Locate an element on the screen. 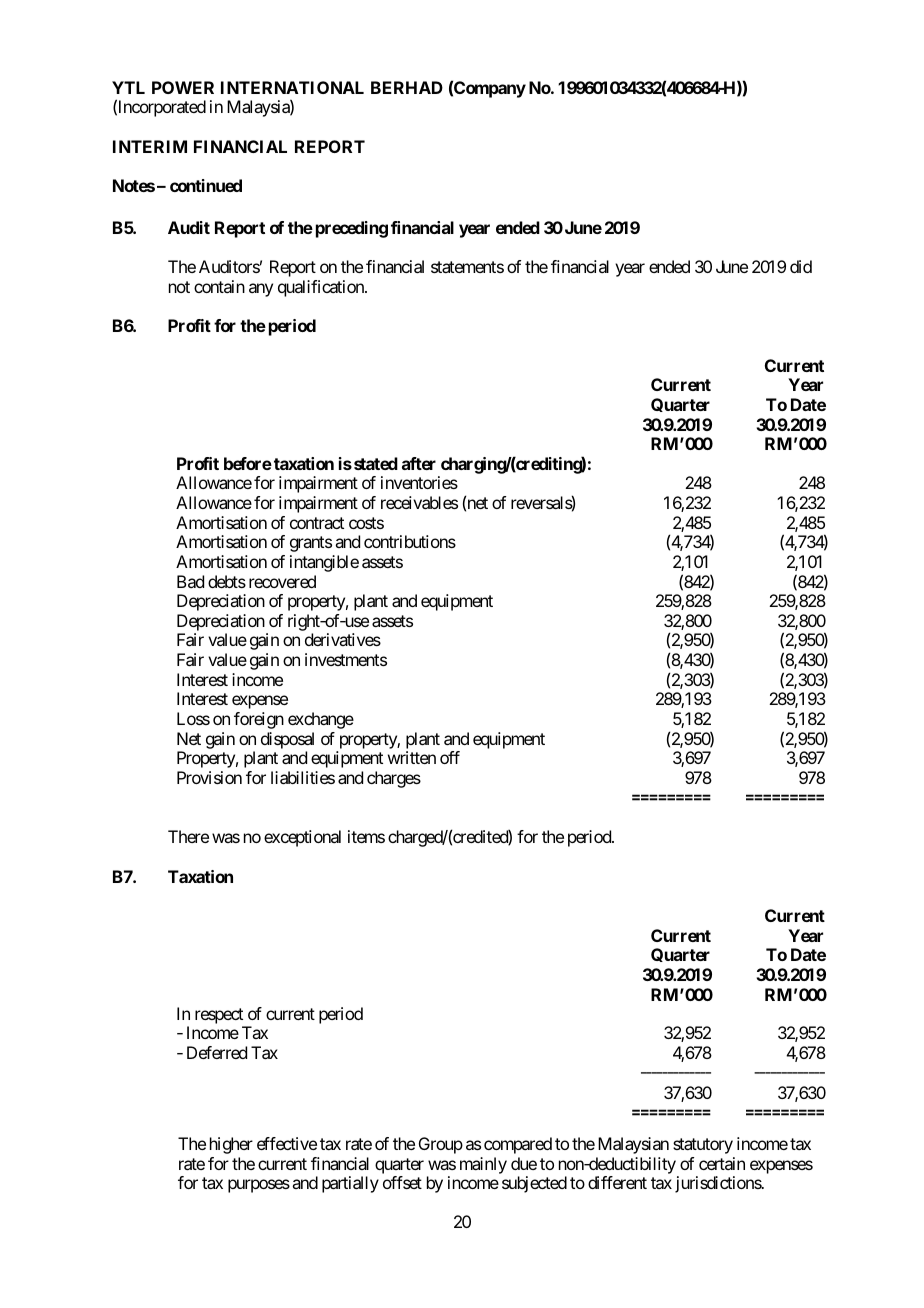 The height and width of the screenshot is (1308, 924). certain is located at coordinates (722, 1163).
